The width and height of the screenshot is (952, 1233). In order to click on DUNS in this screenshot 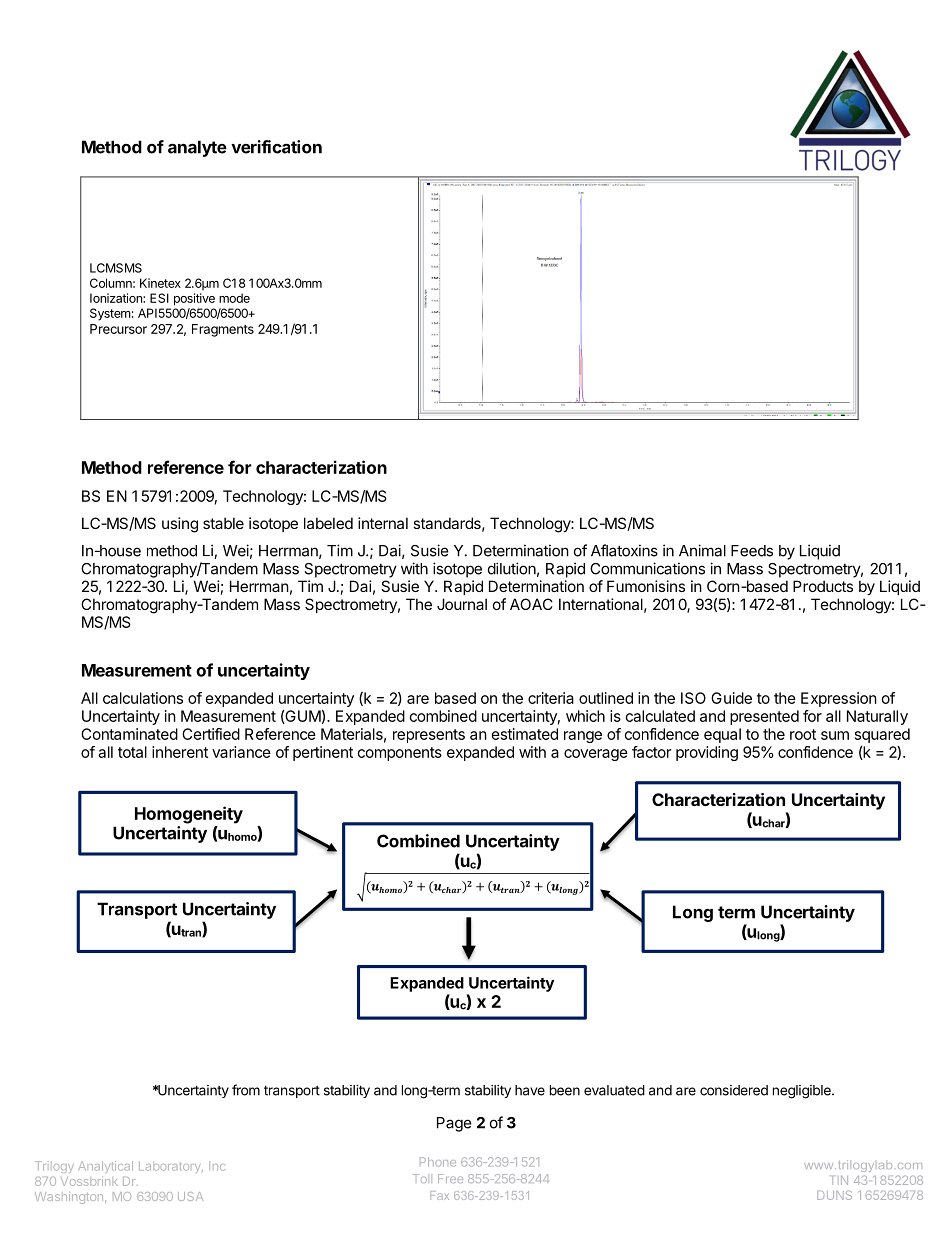, I will do `click(834, 1195)`.
